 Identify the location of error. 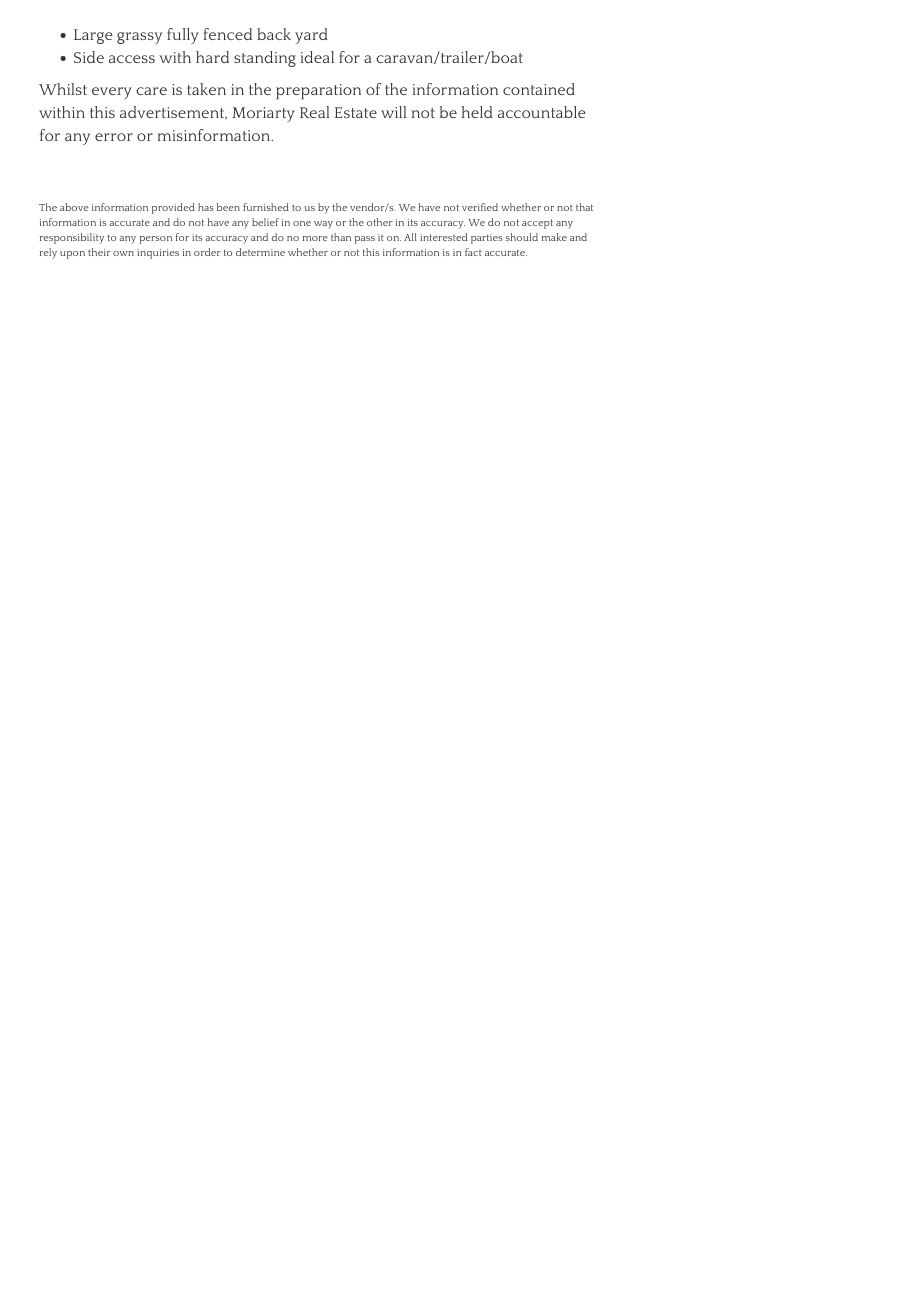
(114, 137).
